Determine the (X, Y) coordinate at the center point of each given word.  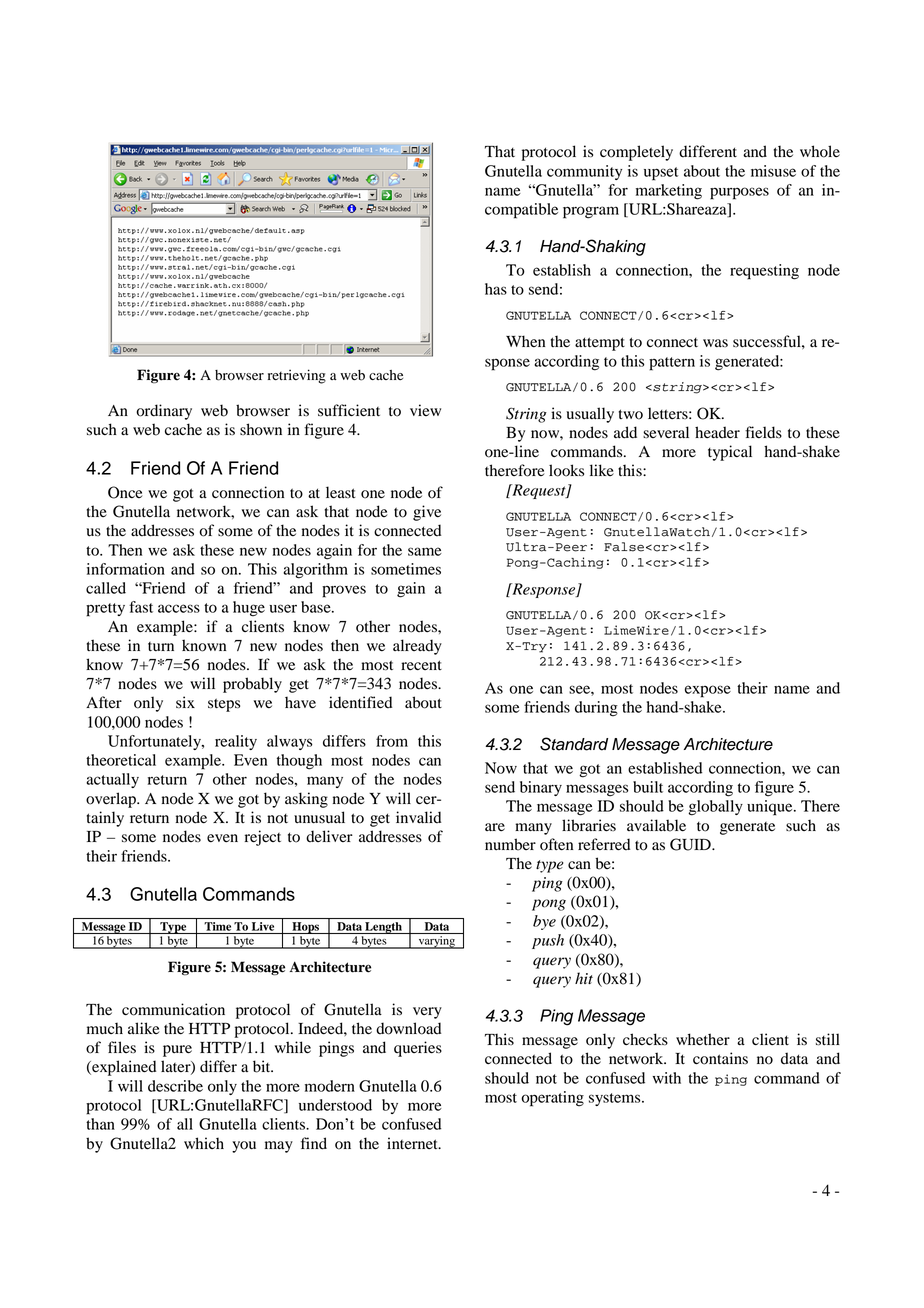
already (417, 647)
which (204, 1143)
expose (708, 691)
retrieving (297, 376)
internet (413, 1143)
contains (720, 1058)
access (179, 608)
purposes (739, 193)
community (584, 172)
